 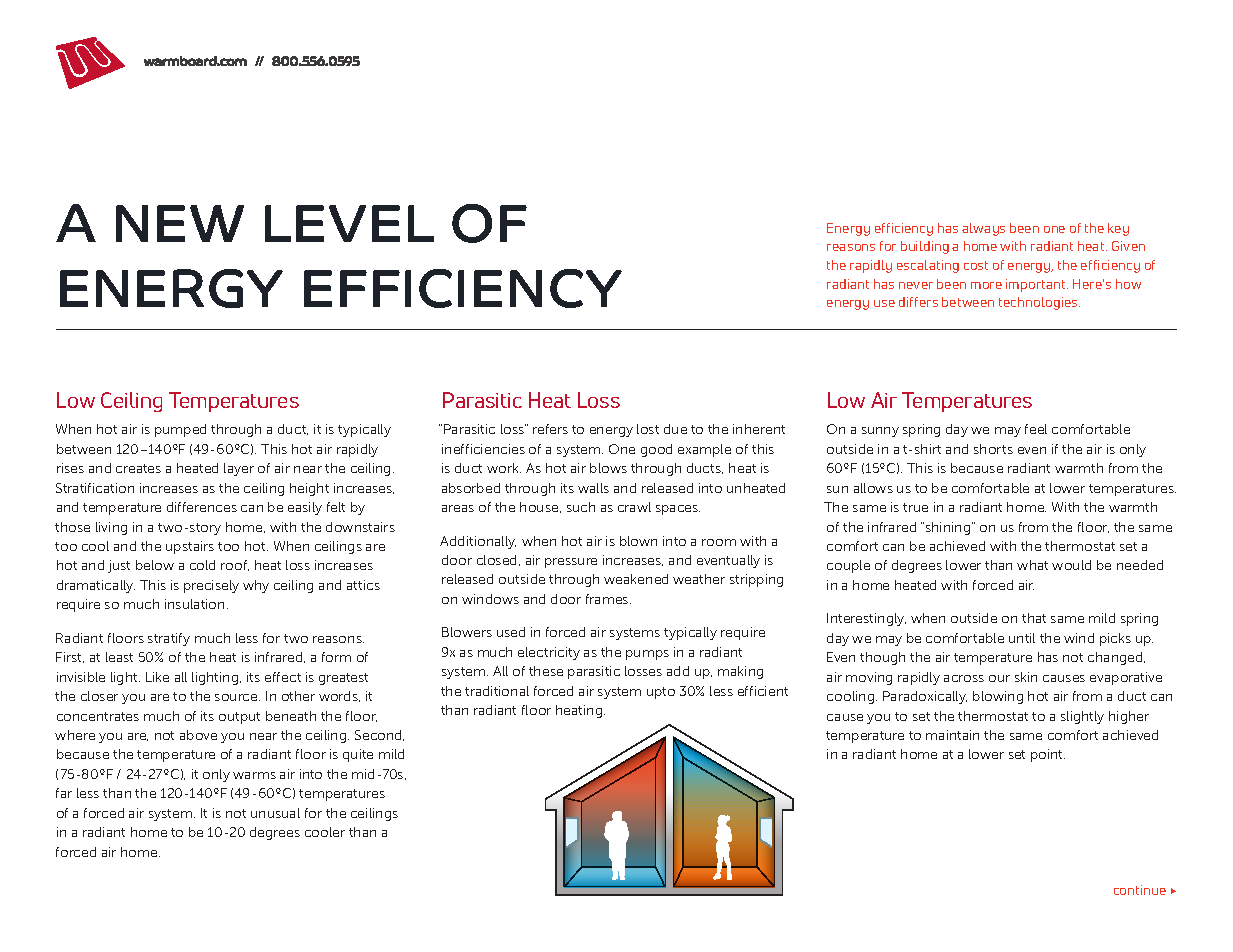 What do you see at coordinates (202, 565) in the screenshot?
I see `cold` at bounding box center [202, 565].
